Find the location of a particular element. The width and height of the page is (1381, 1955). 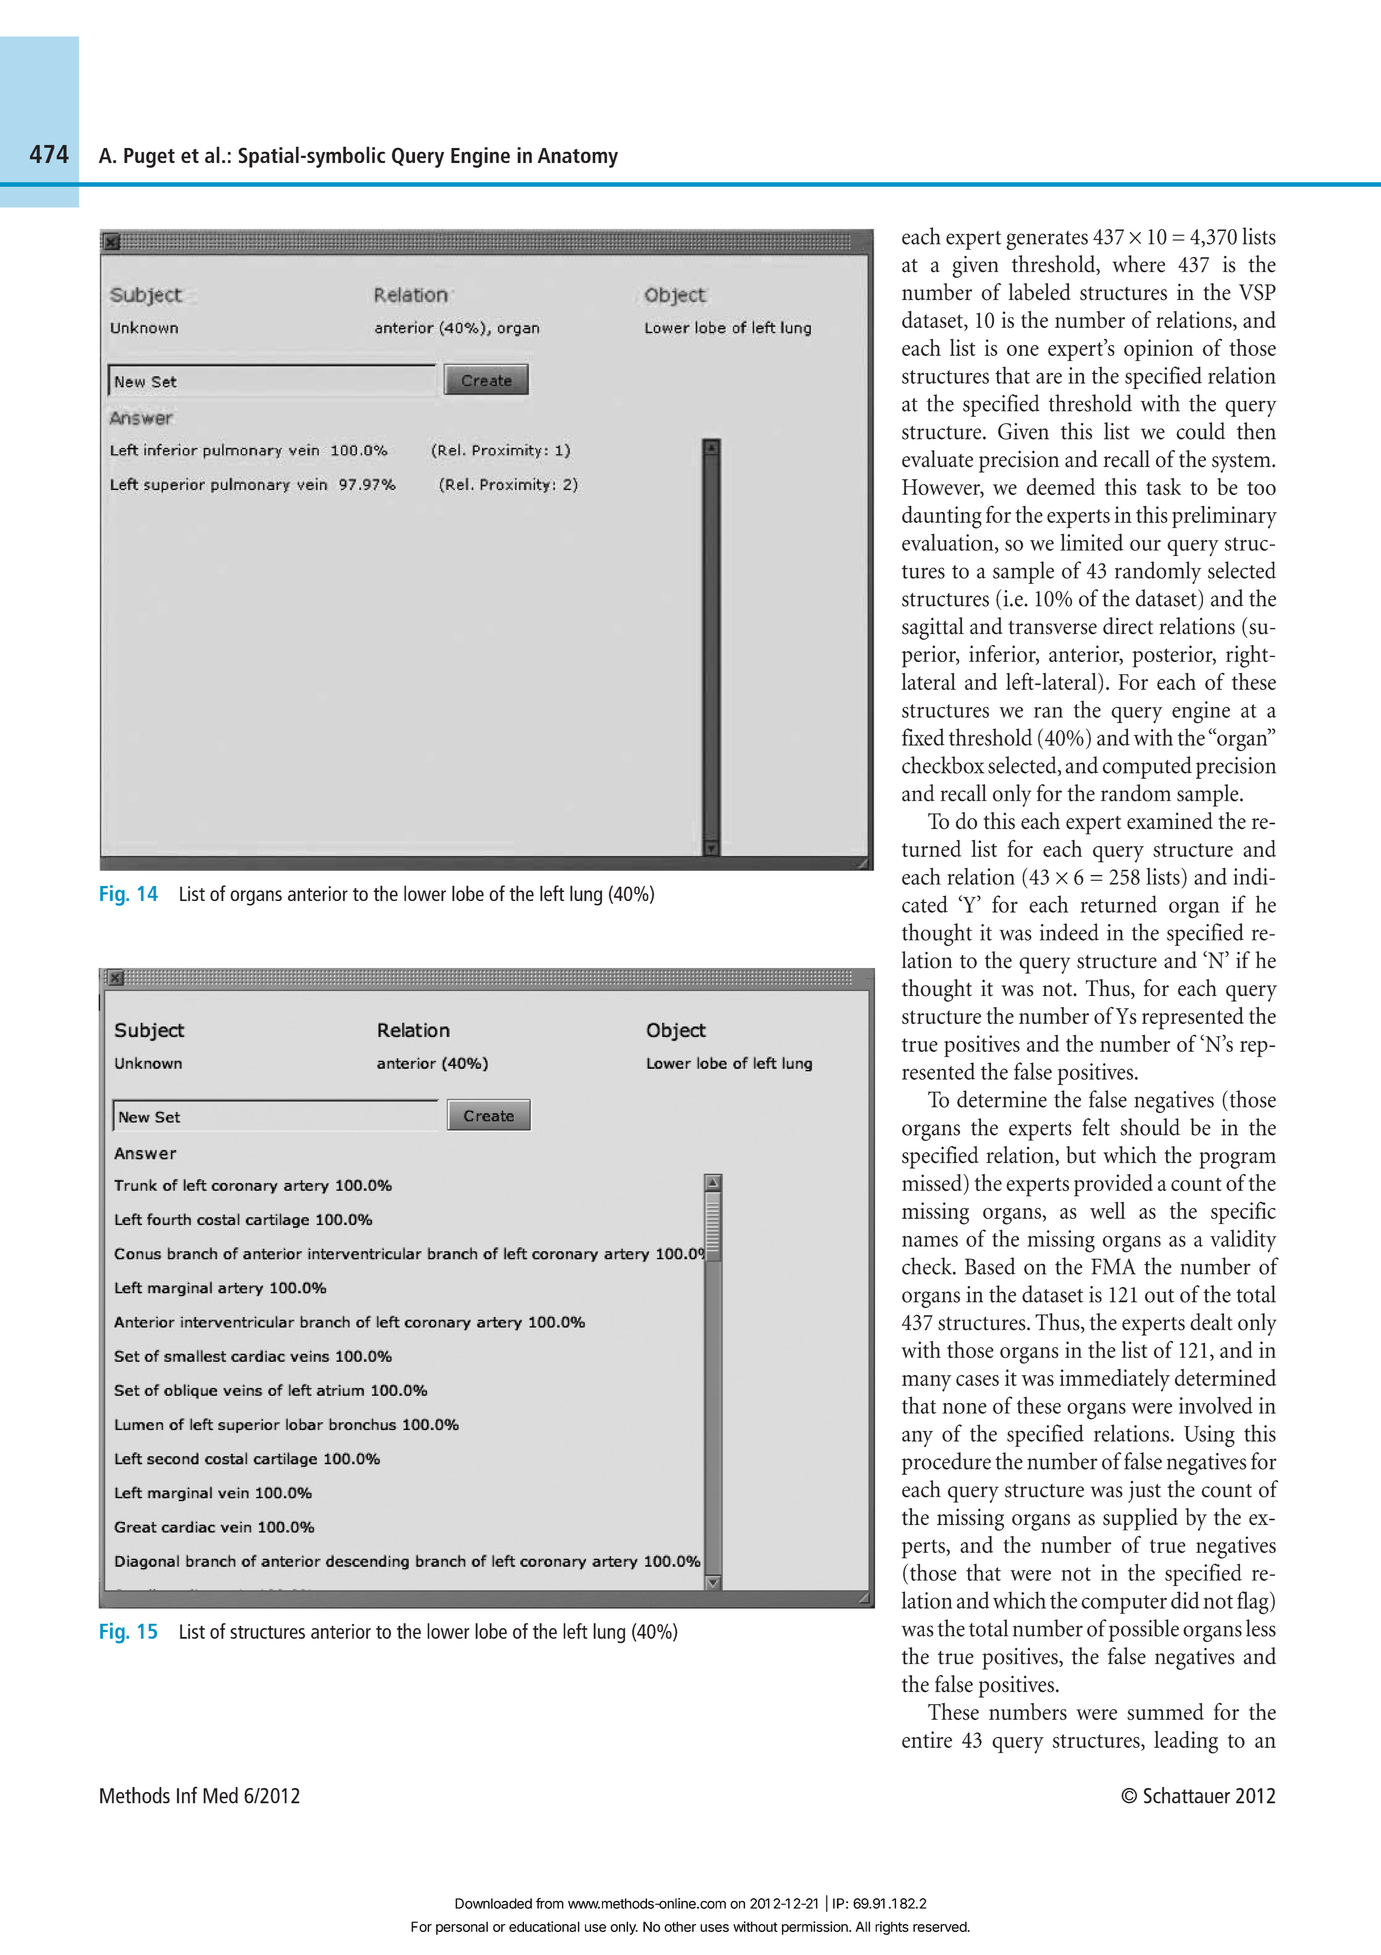

where is located at coordinates (1139, 264).
